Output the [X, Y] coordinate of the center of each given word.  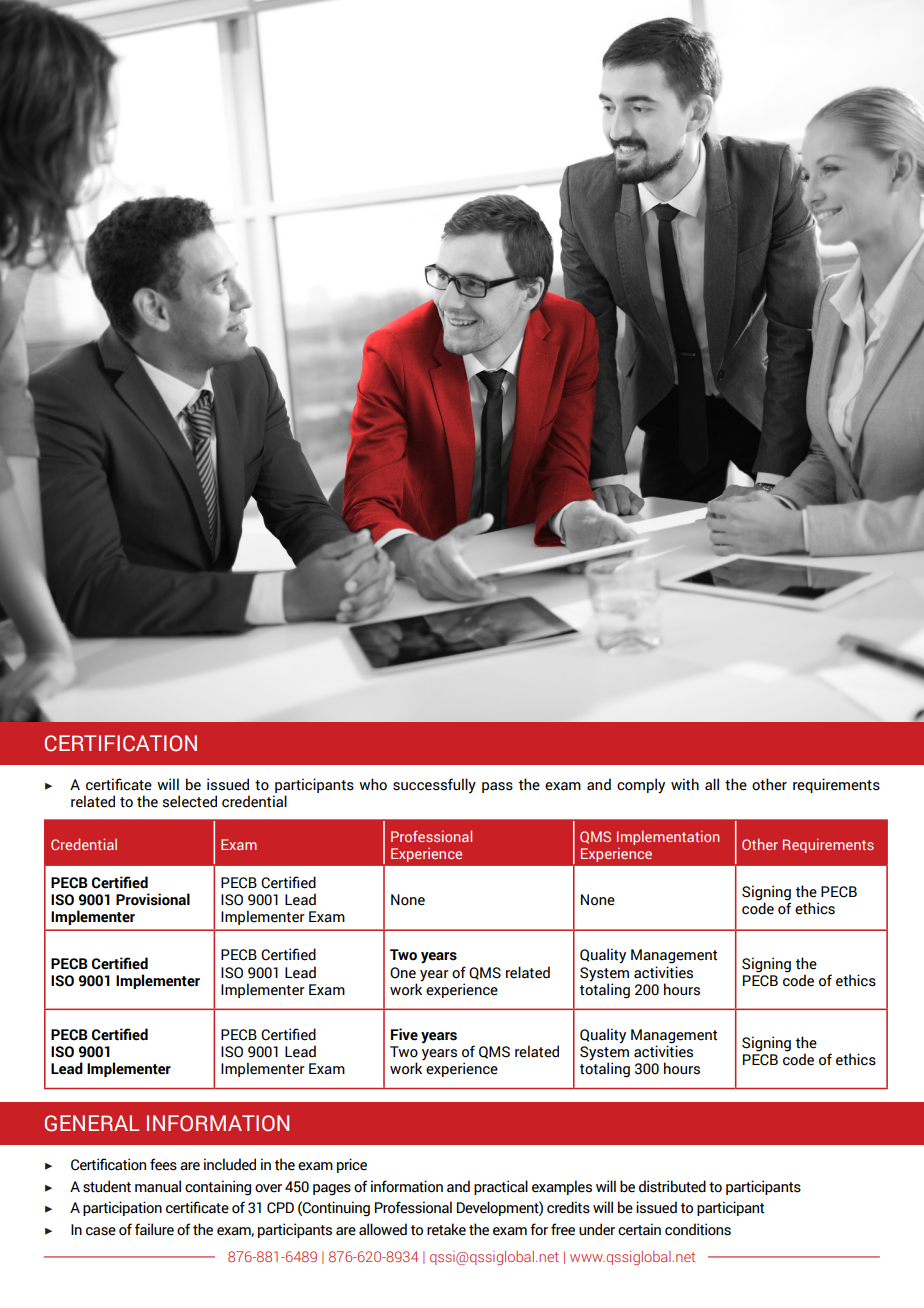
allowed [383, 1229]
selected [189, 801]
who [373, 784]
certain [639, 1229]
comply [641, 786]
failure [154, 1229]
